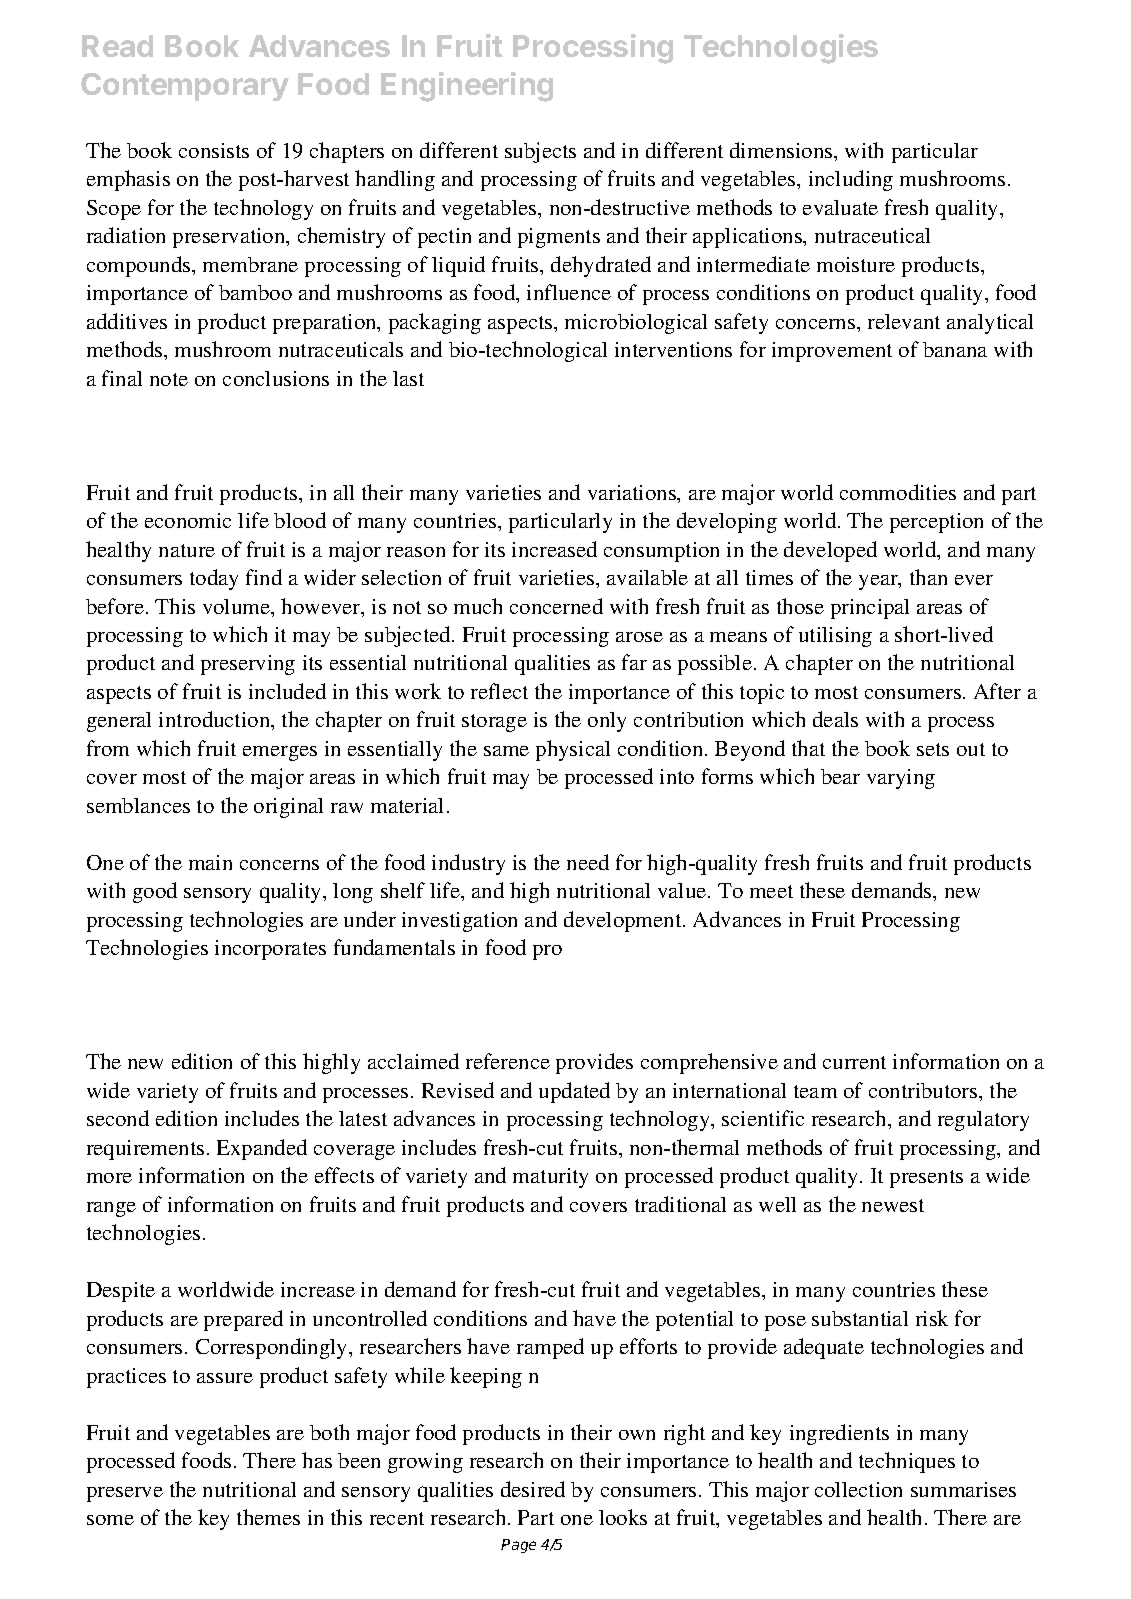 The image size is (1131, 1599). What do you see at coordinates (268, 1517) in the document?
I see `themes` at bounding box center [268, 1517].
